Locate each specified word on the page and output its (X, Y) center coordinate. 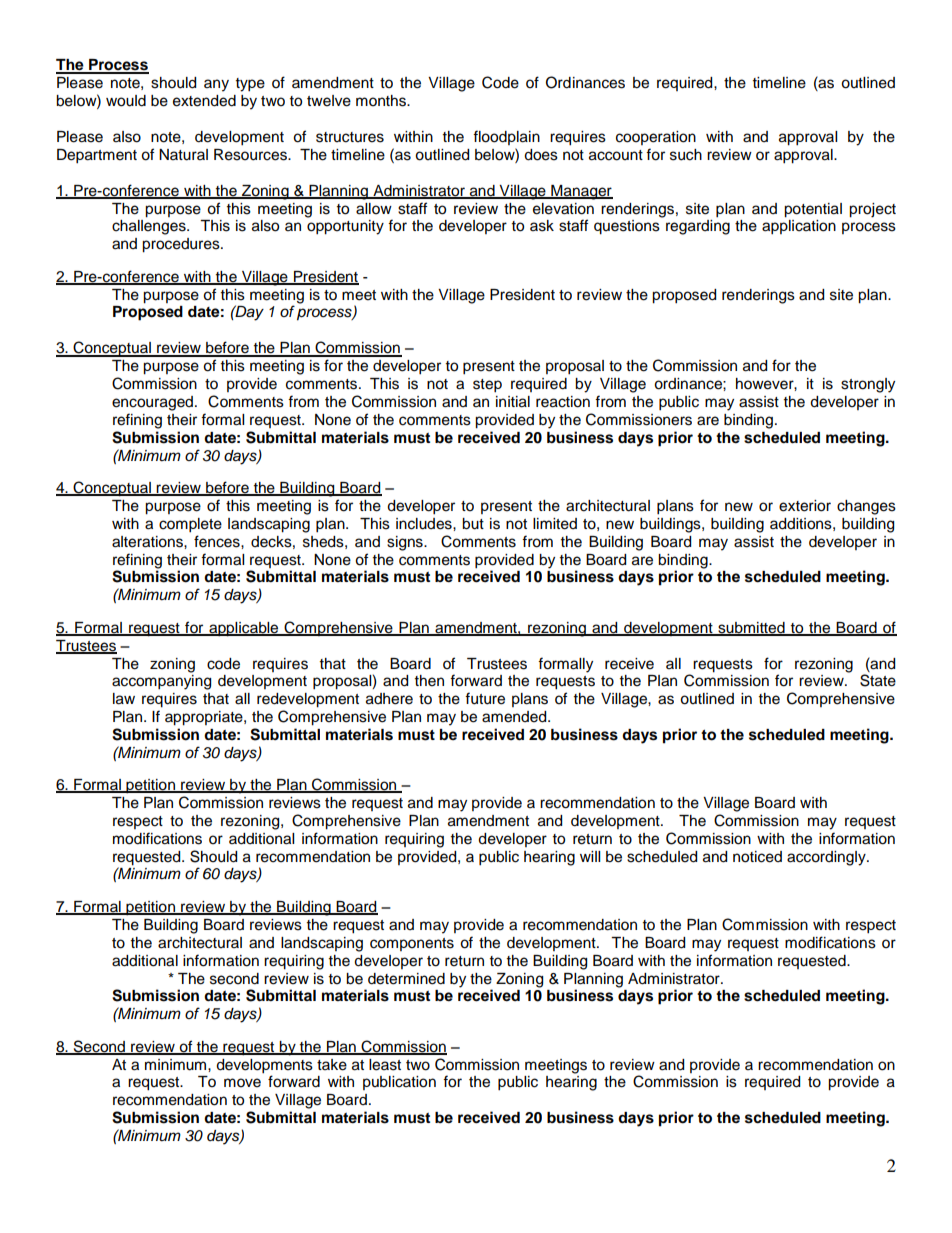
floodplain (506, 137)
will (590, 856)
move (242, 1083)
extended (204, 101)
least (385, 1065)
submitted (751, 628)
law (124, 699)
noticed (757, 857)
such (686, 155)
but (473, 524)
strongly (868, 385)
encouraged (154, 403)
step (487, 386)
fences (218, 541)
